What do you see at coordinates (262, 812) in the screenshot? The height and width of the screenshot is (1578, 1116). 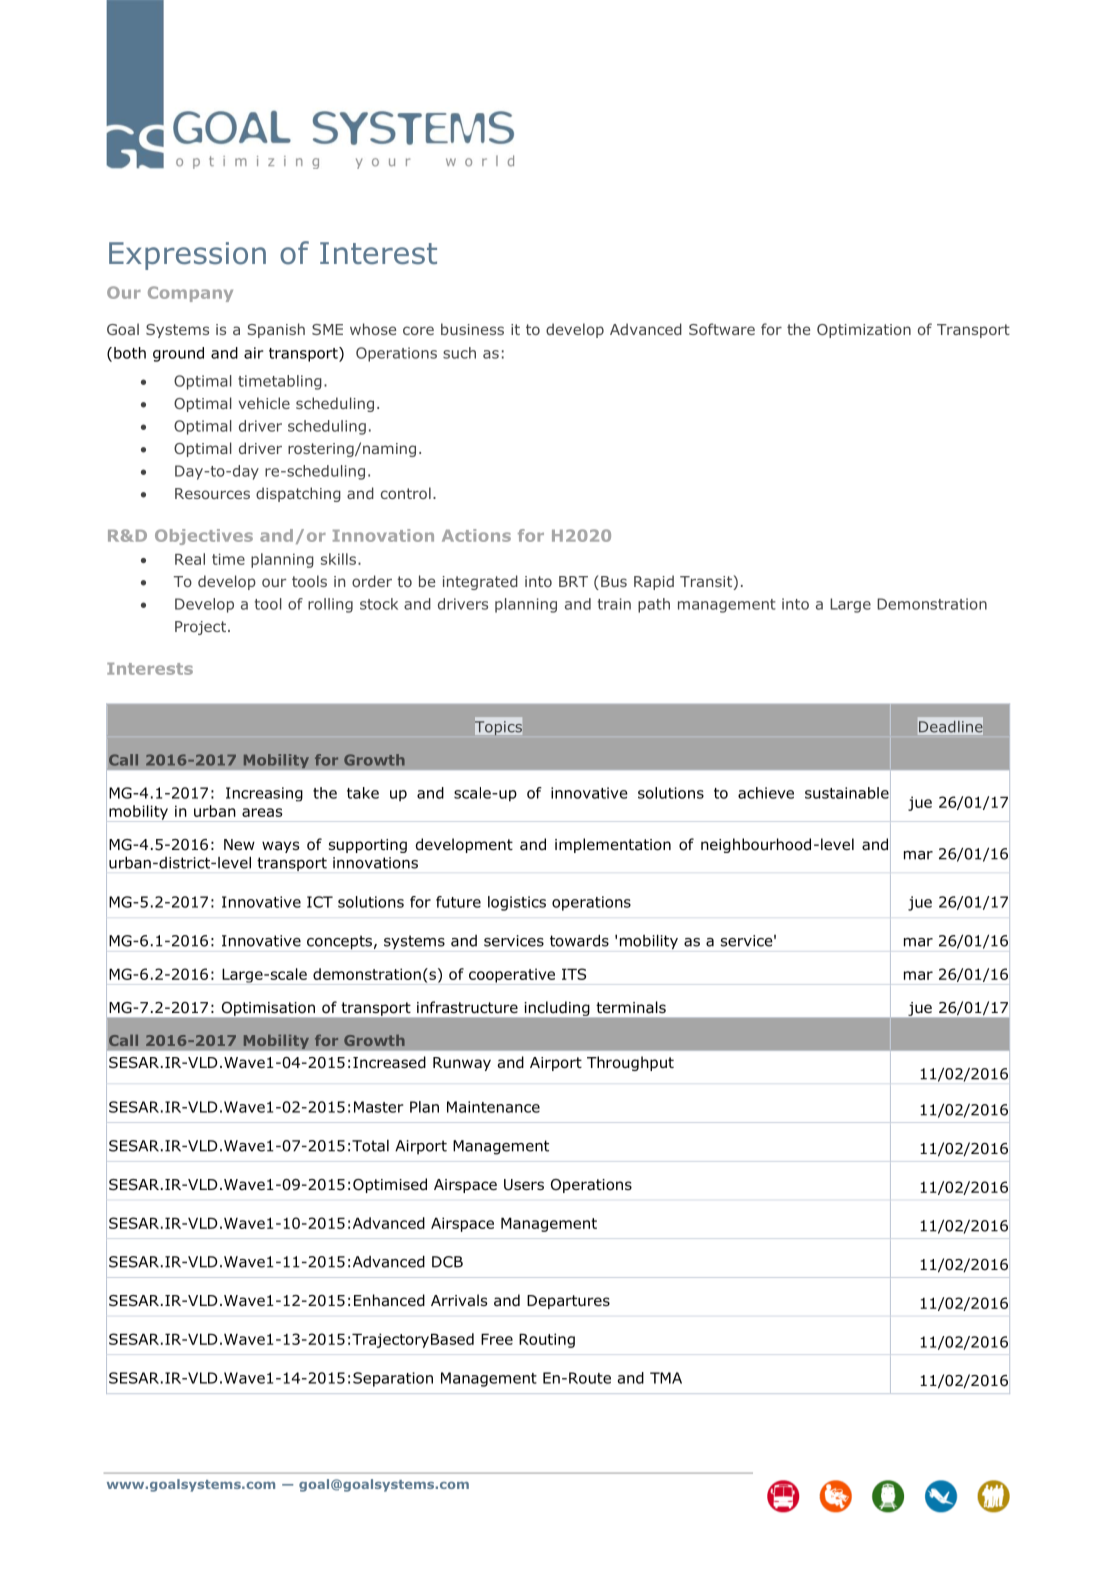 I see `areas` at bounding box center [262, 812].
